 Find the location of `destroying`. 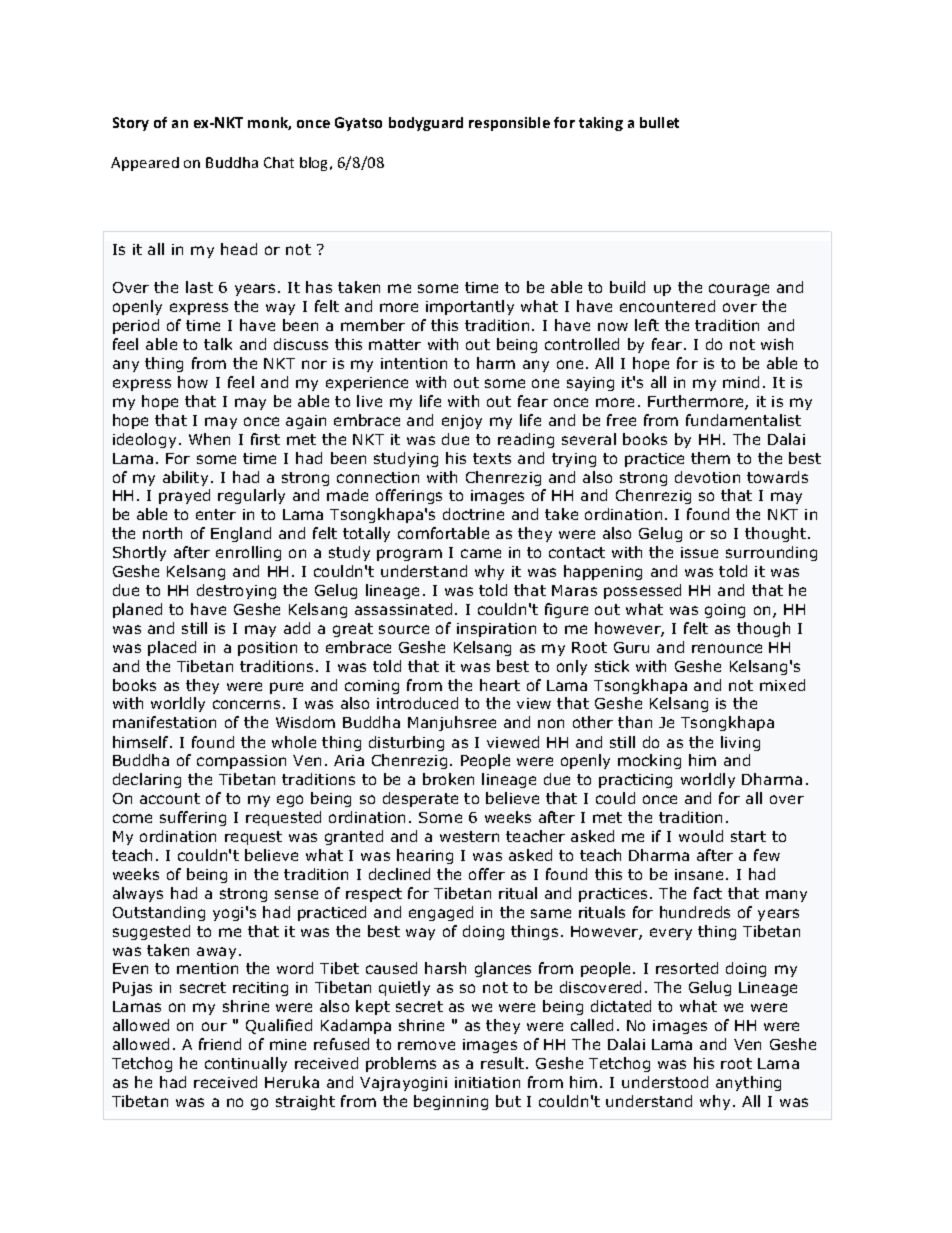

destroying is located at coordinates (236, 591).
